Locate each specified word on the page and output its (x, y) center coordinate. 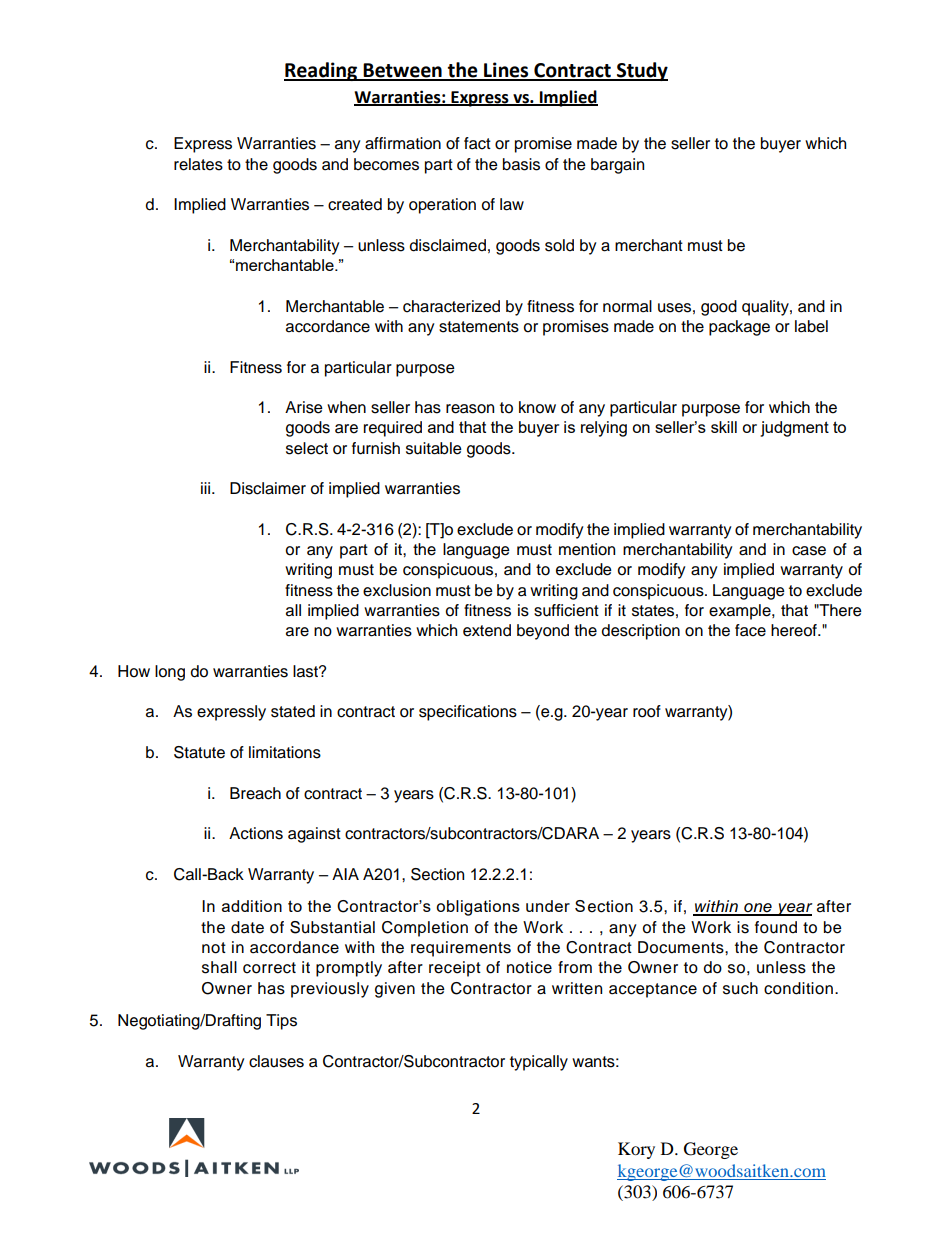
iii (205, 488)
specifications (468, 713)
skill (724, 427)
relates (198, 164)
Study (641, 71)
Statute (199, 752)
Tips (281, 1022)
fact (477, 143)
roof (647, 711)
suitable (434, 448)
